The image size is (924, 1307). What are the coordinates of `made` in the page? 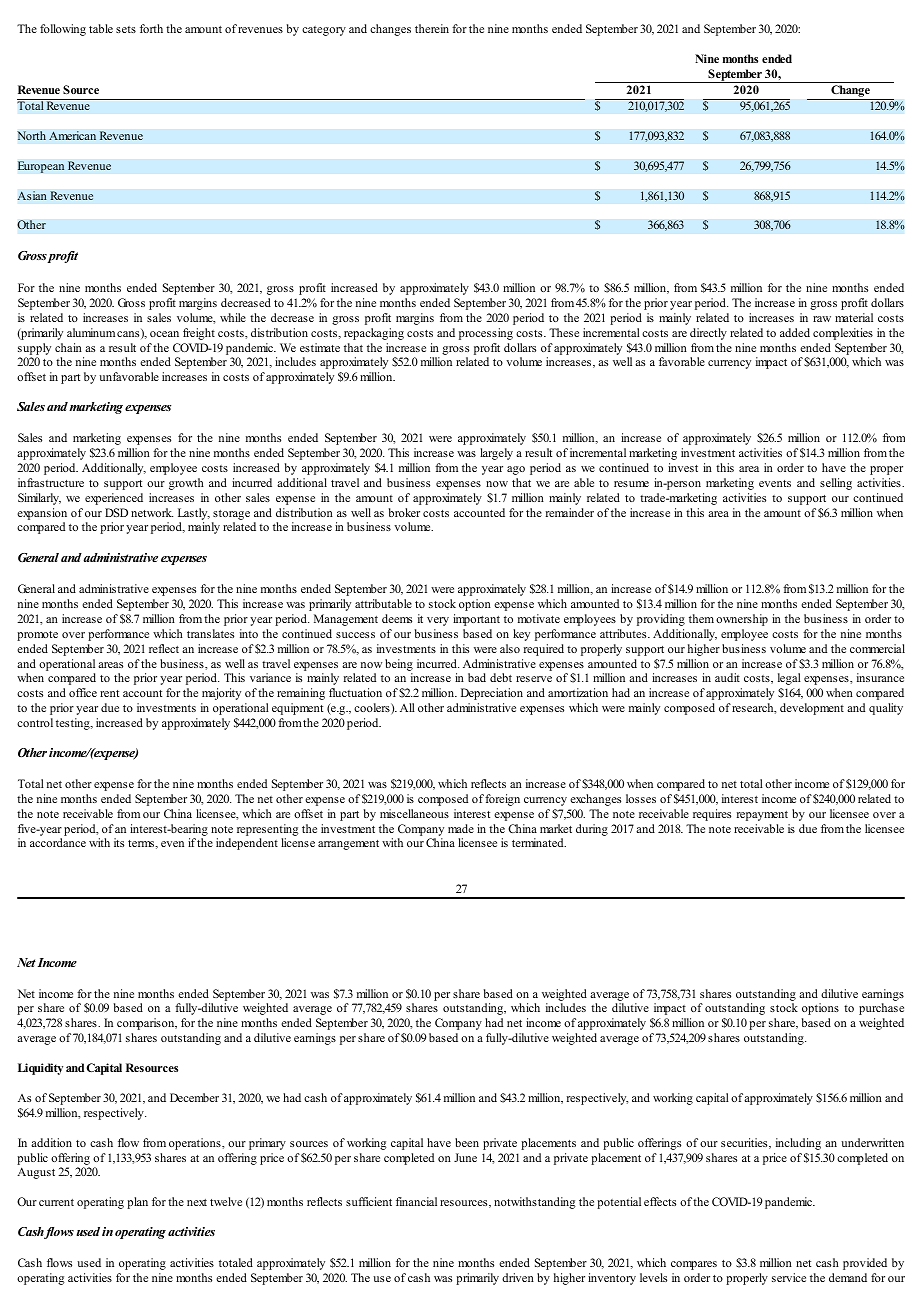 It's located at (461, 828).
